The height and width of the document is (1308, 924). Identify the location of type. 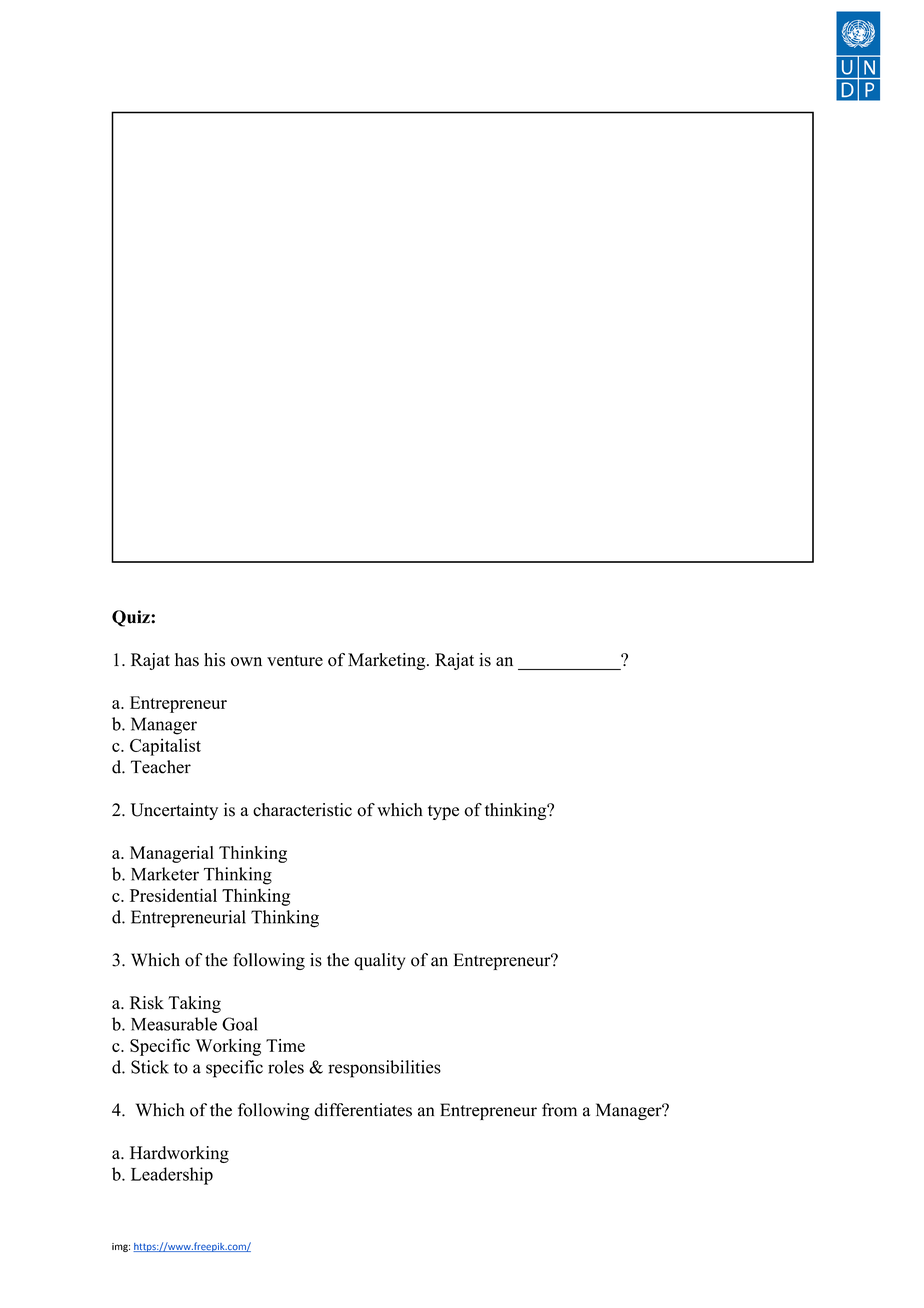
(443, 812).
